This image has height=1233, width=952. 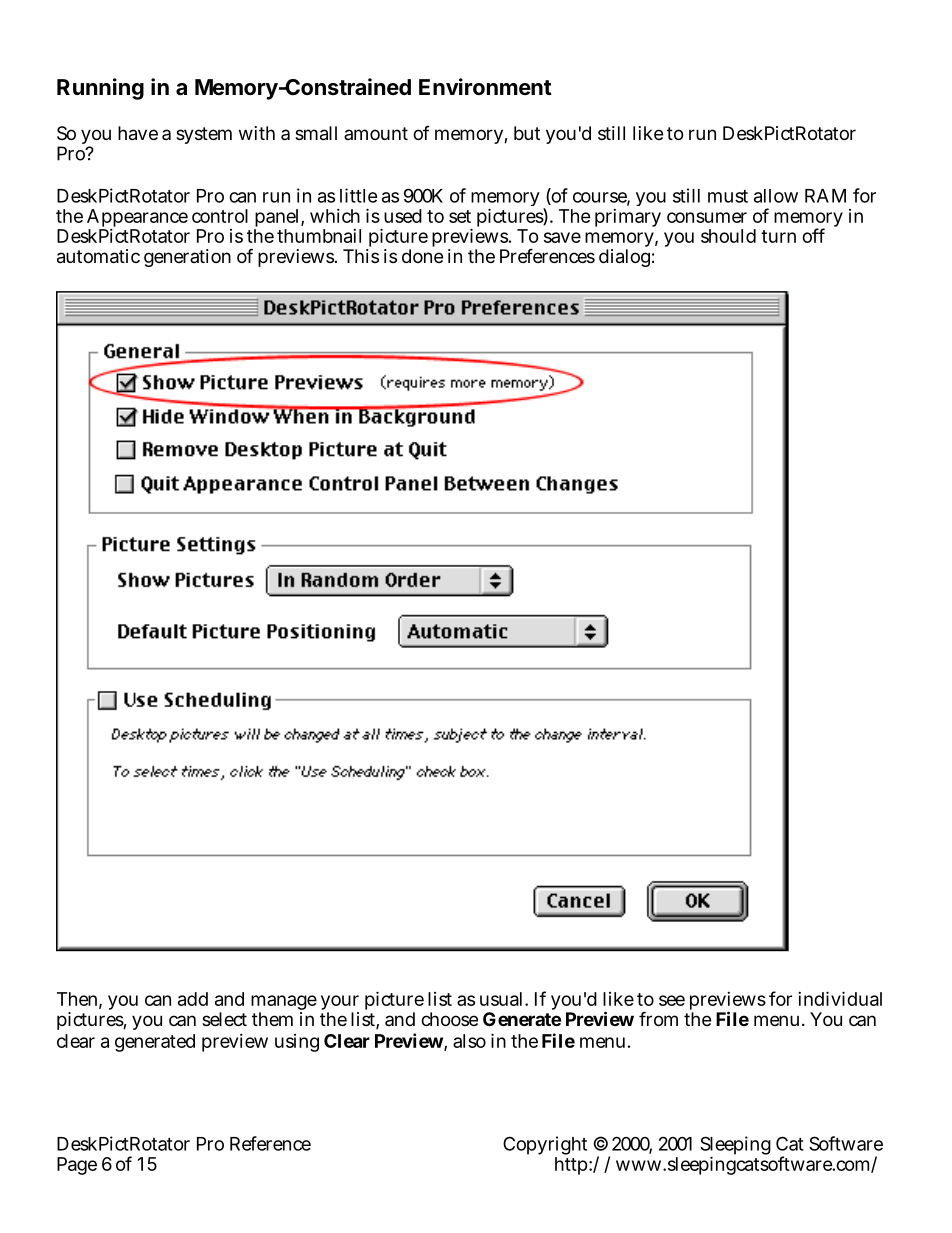 I want to click on done, so click(x=422, y=256).
